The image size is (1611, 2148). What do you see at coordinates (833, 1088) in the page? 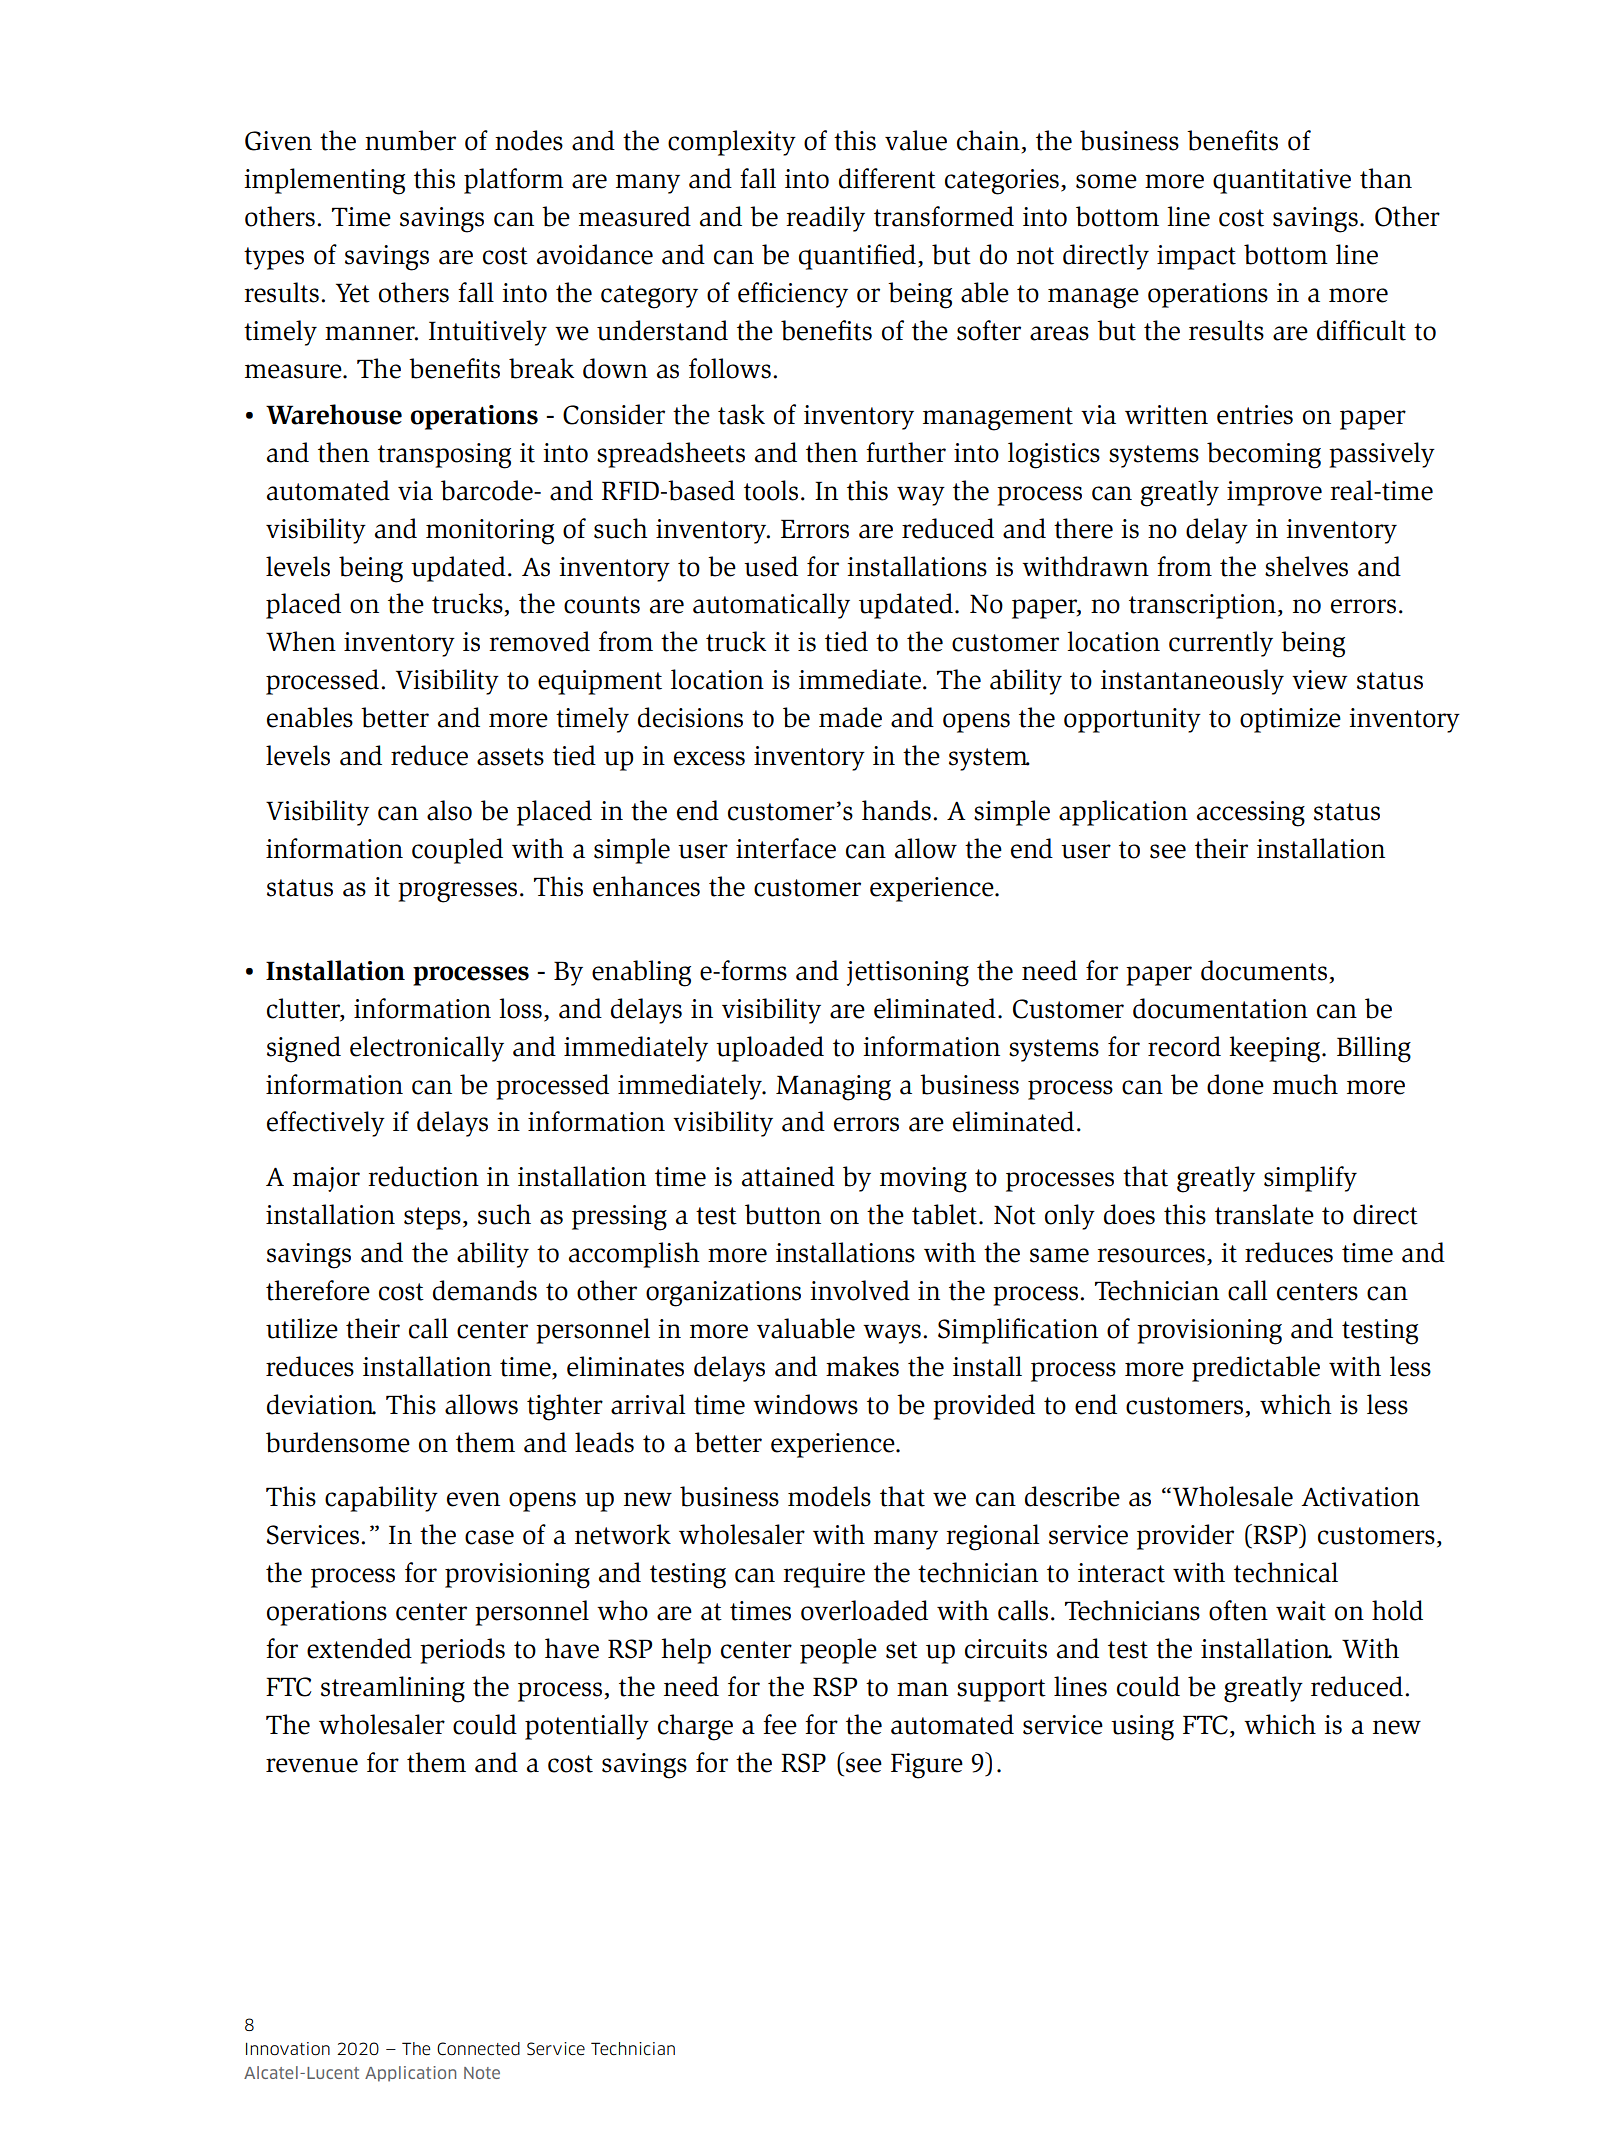
I see `Managing` at bounding box center [833, 1088].
